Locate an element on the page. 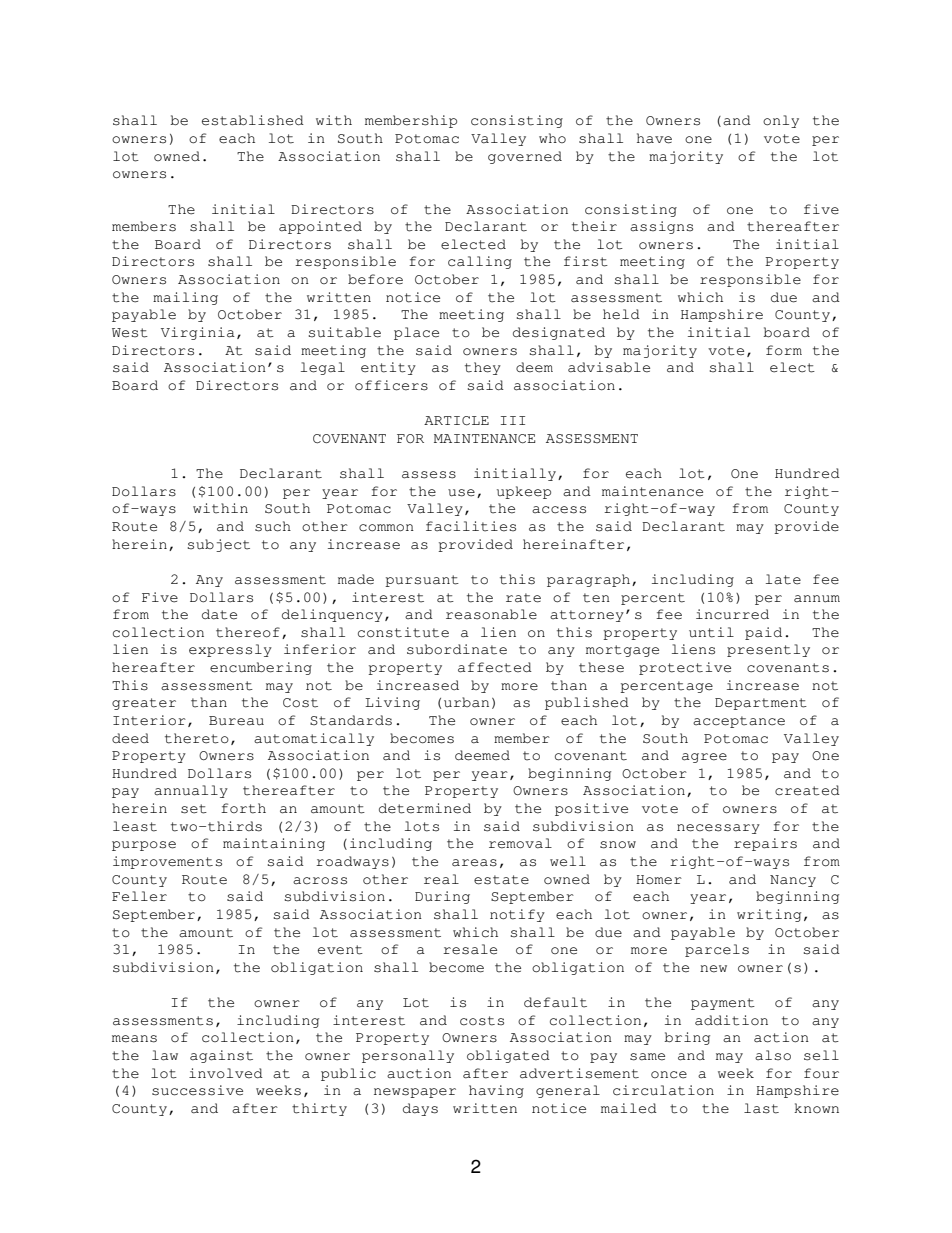  established is located at coordinates (253, 120).
